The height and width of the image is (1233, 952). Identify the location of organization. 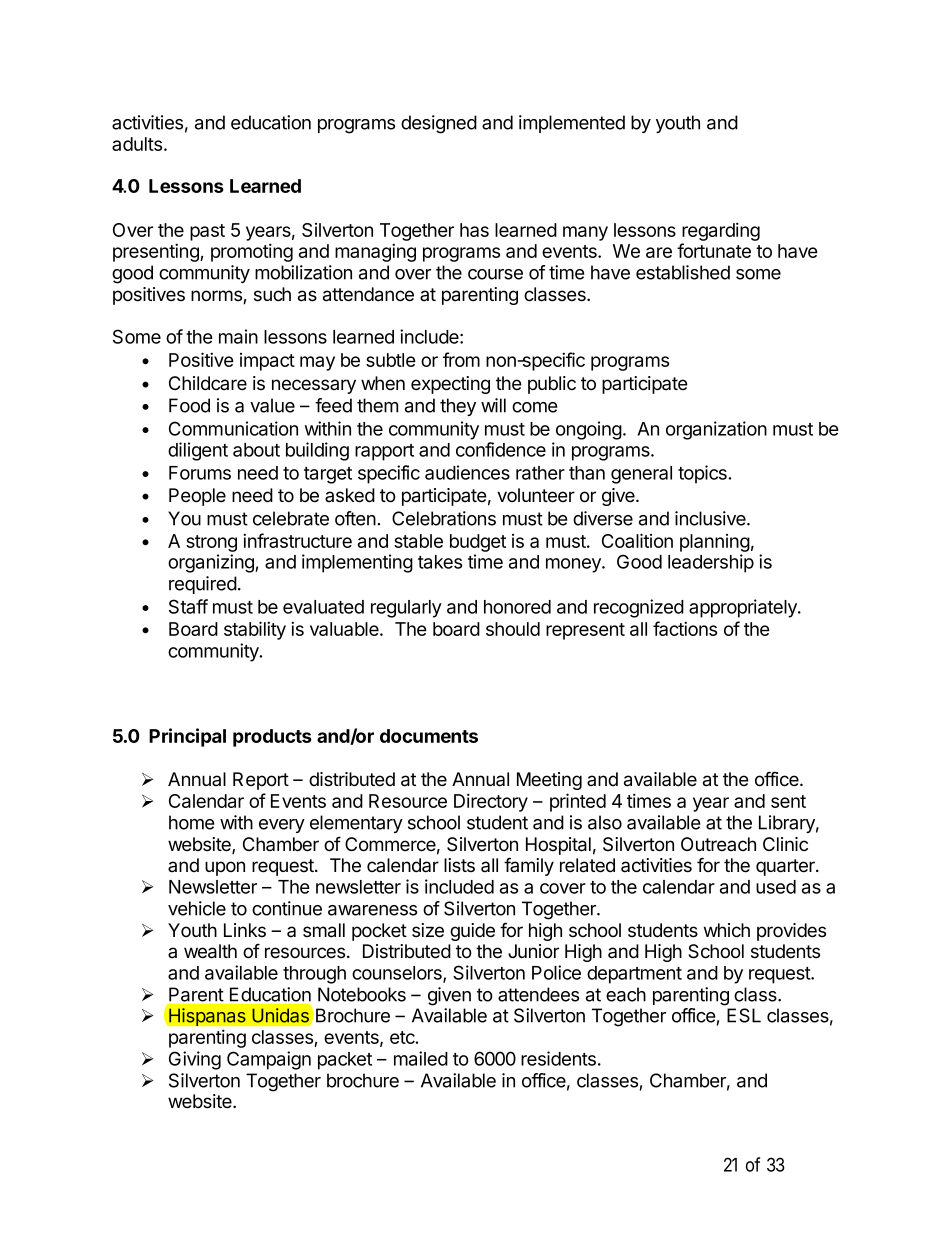
(716, 430).
